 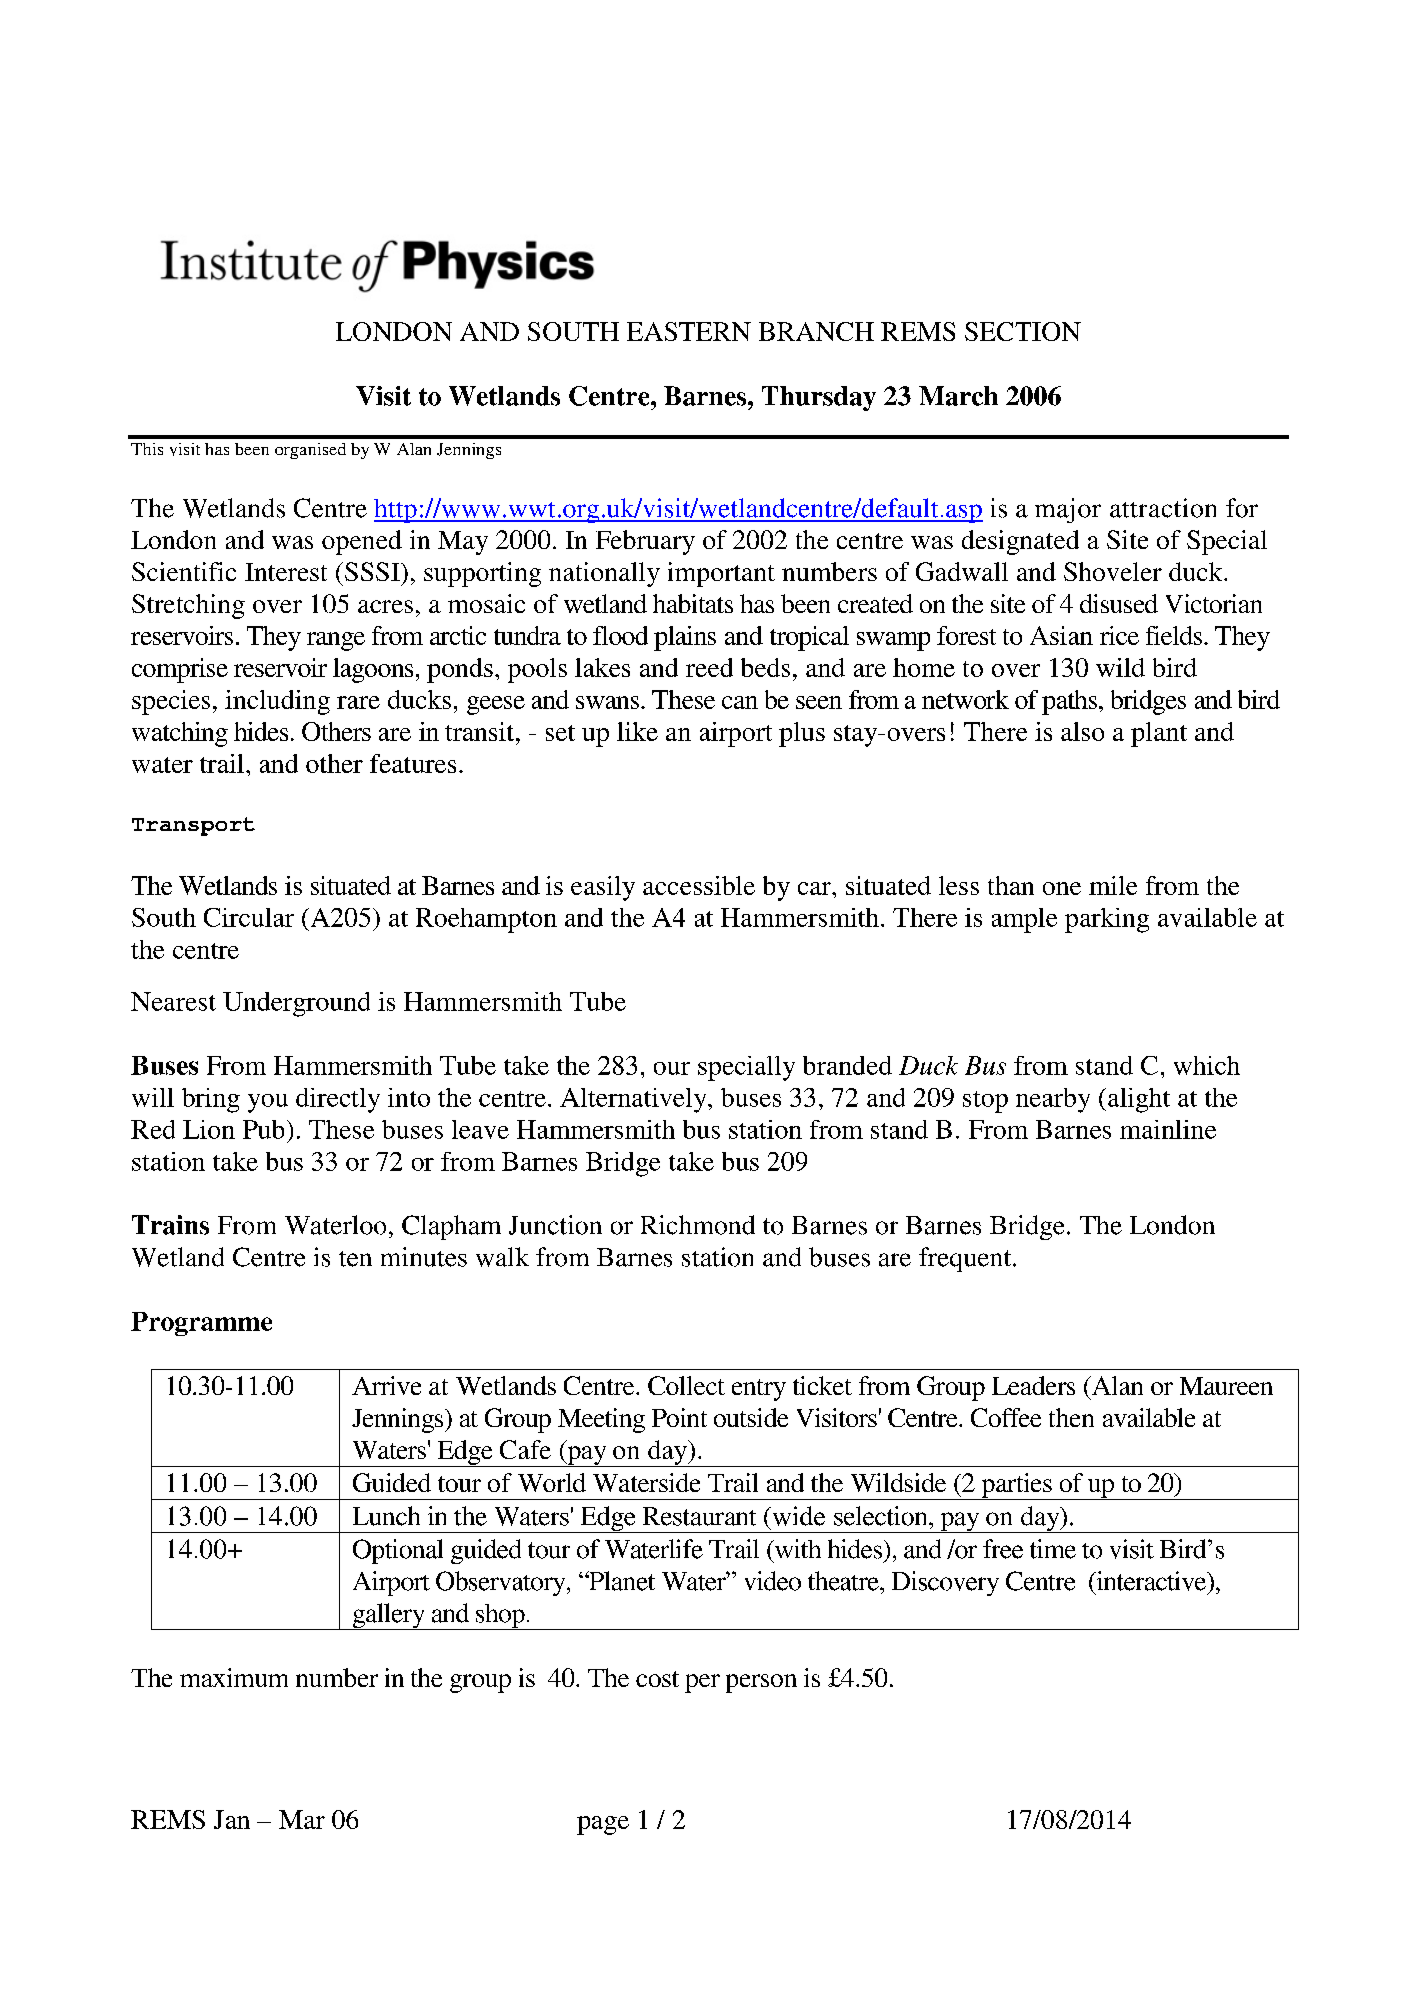 I want to click on Programme, so click(x=201, y=1324).
